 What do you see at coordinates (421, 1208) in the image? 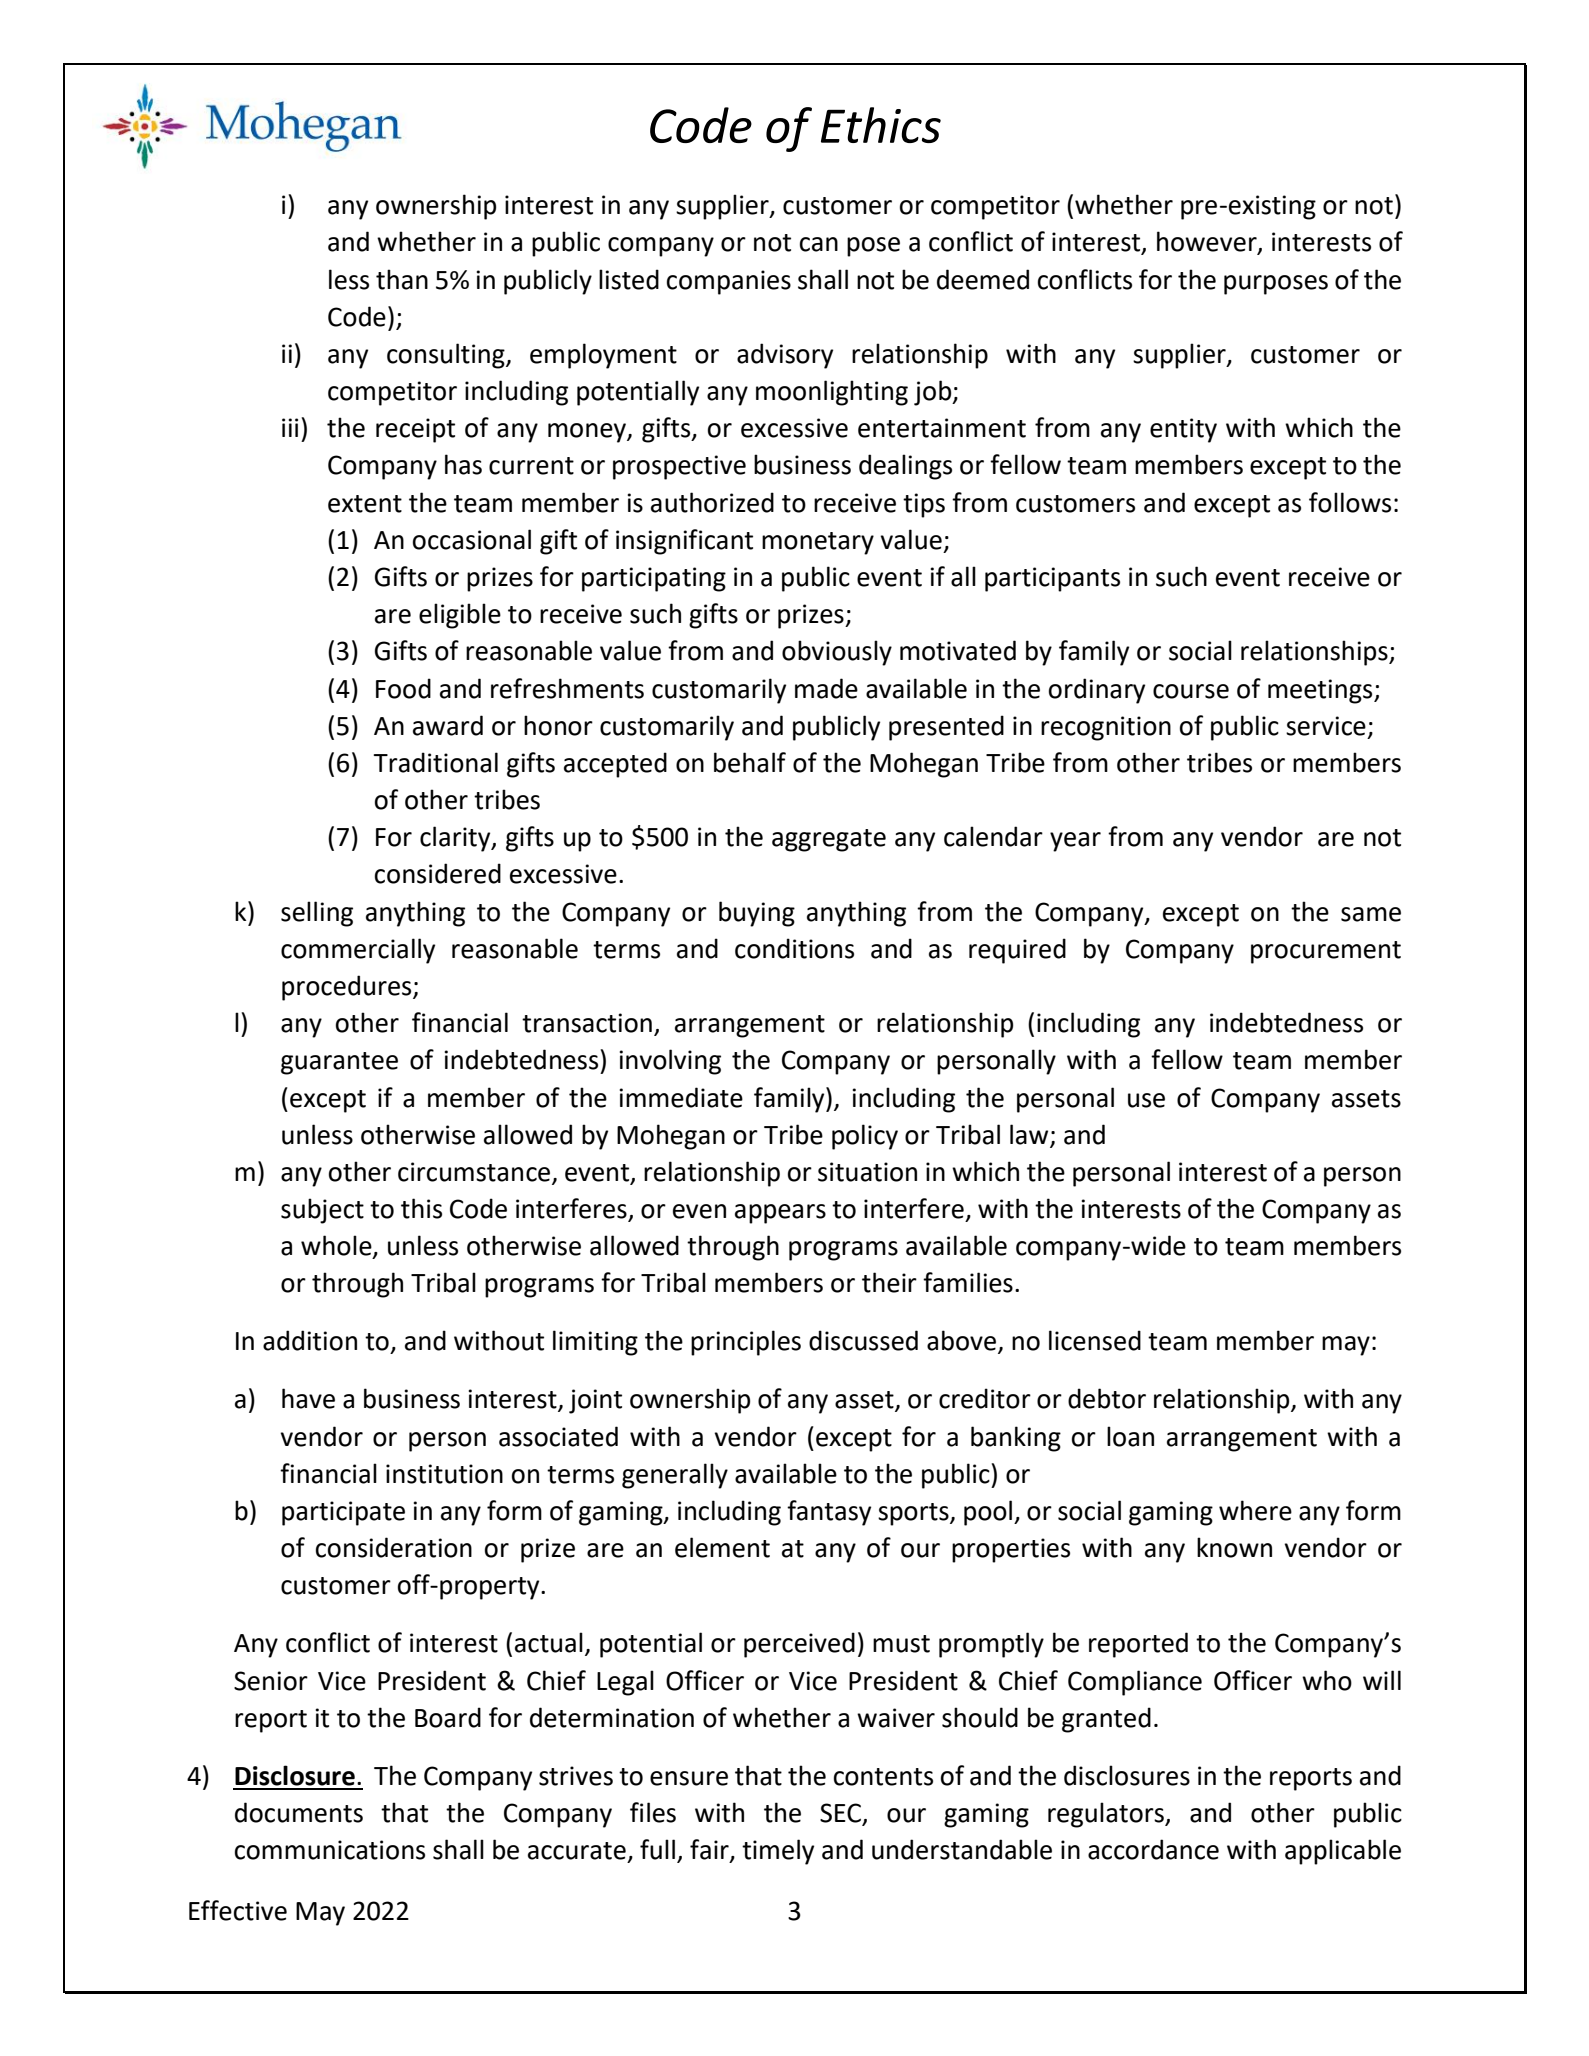
I see `this` at bounding box center [421, 1208].
